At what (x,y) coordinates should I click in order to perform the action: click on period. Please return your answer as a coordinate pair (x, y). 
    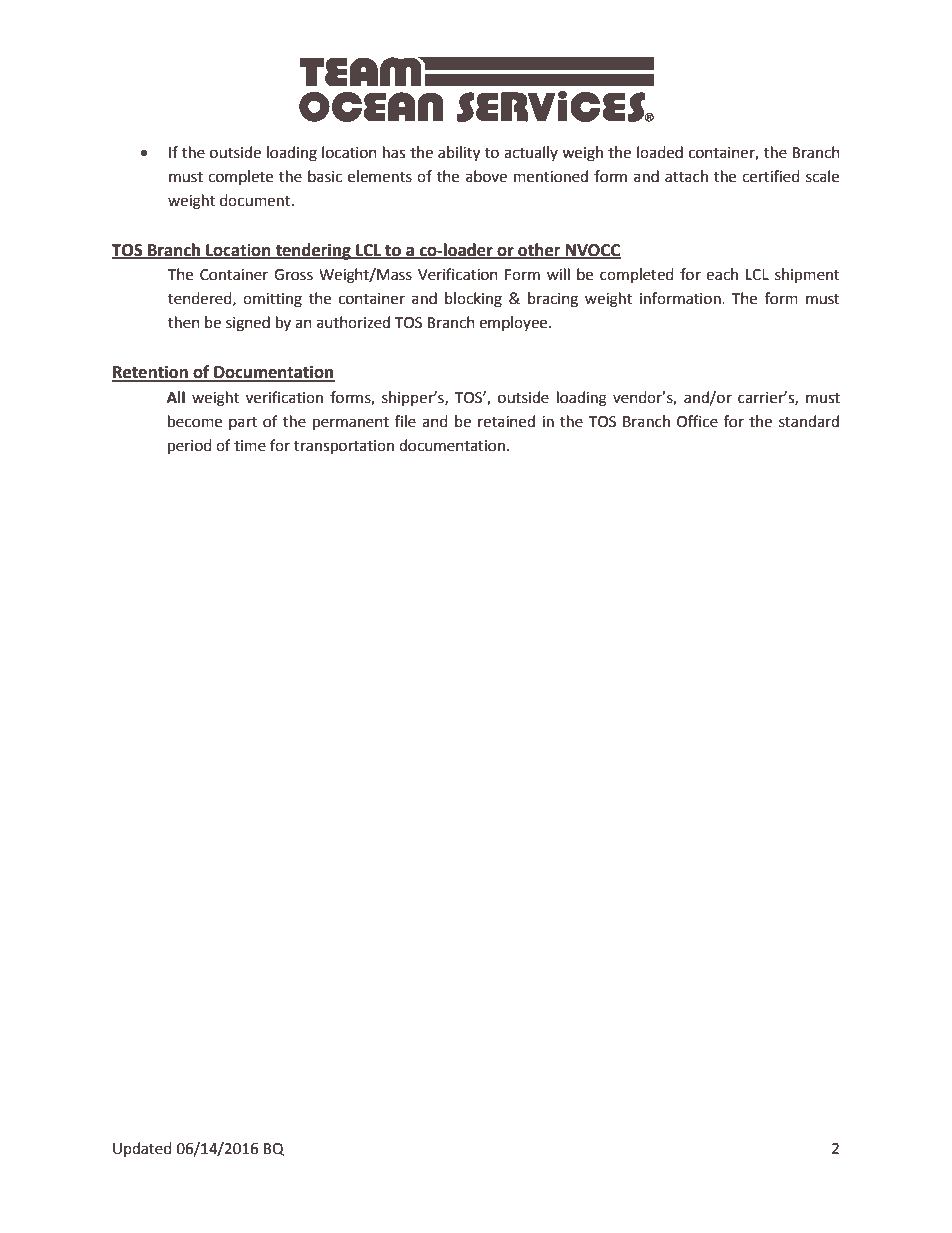
    Looking at the image, I should click on (190, 447).
